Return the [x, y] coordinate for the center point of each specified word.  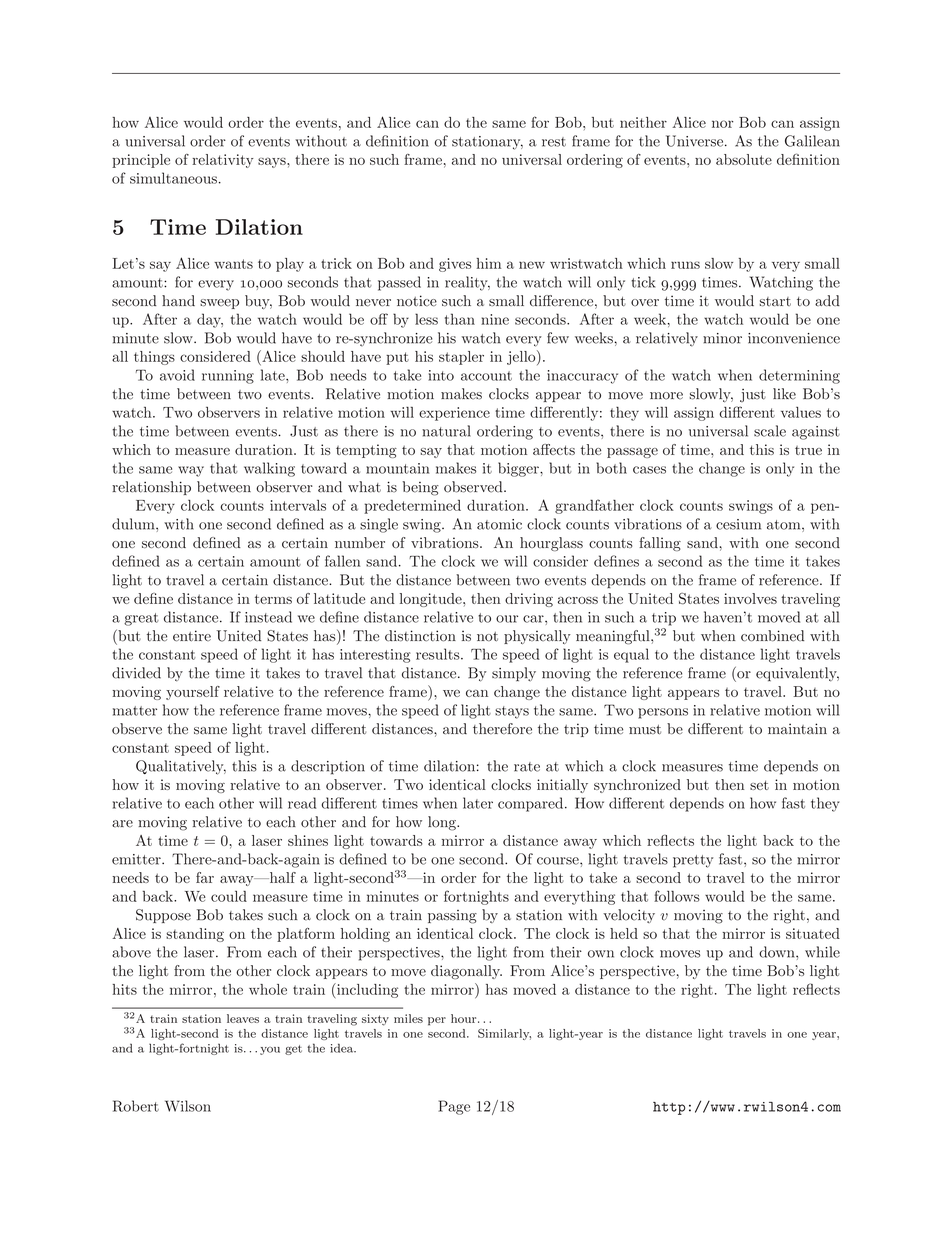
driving [529, 600]
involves [750, 598]
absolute [744, 159]
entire [192, 636]
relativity [223, 161]
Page [454, 1107]
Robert [136, 1106]
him [489, 263]
